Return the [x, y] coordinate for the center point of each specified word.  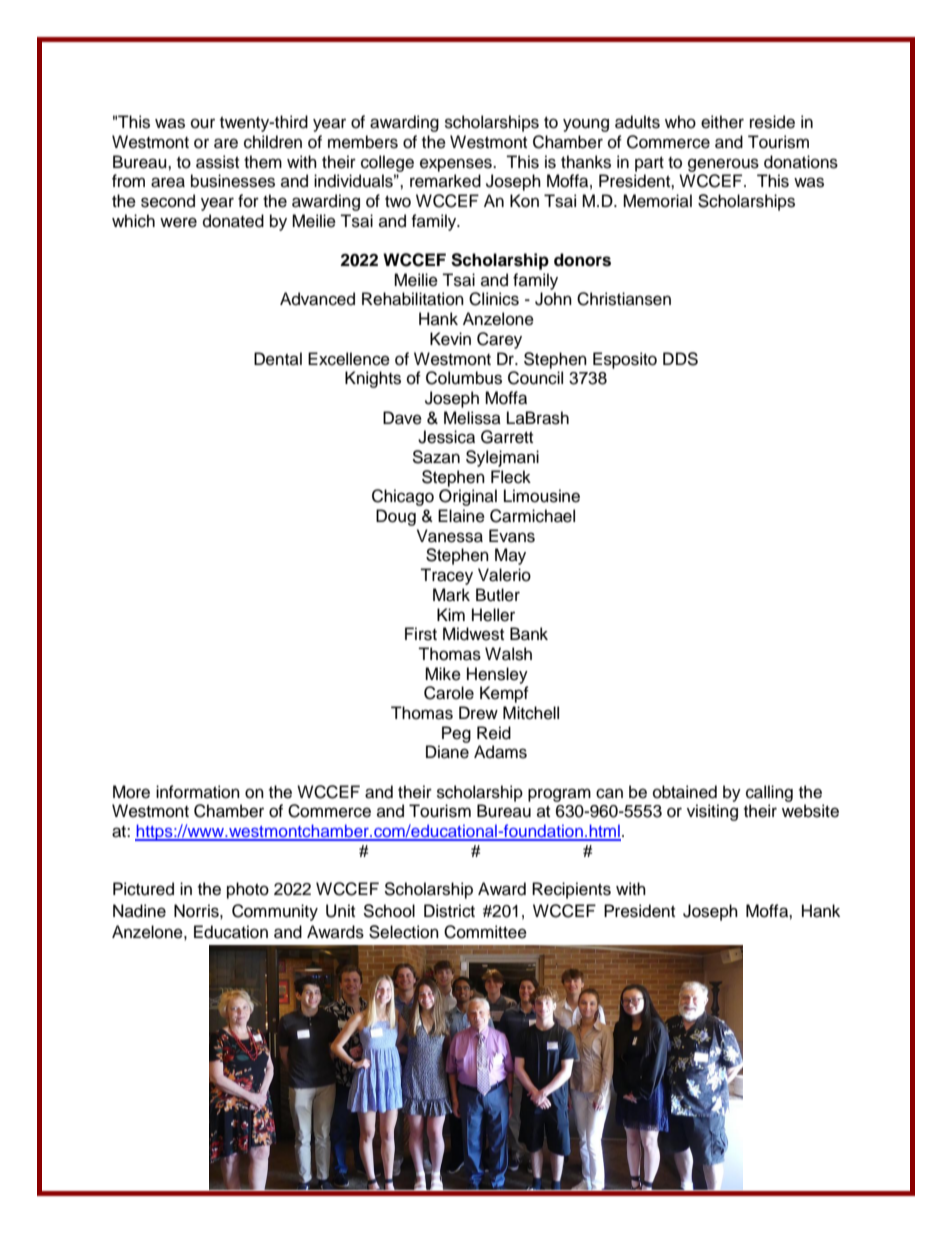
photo [248, 890]
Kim [451, 614]
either [722, 122]
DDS [680, 359]
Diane [447, 752]
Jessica [446, 437]
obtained [685, 792]
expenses [457, 165]
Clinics [494, 299]
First [421, 634]
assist [217, 162]
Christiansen [624, 299]
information [198, 792]
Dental [278, 359]
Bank [529, 634]
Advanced [317, 299]
